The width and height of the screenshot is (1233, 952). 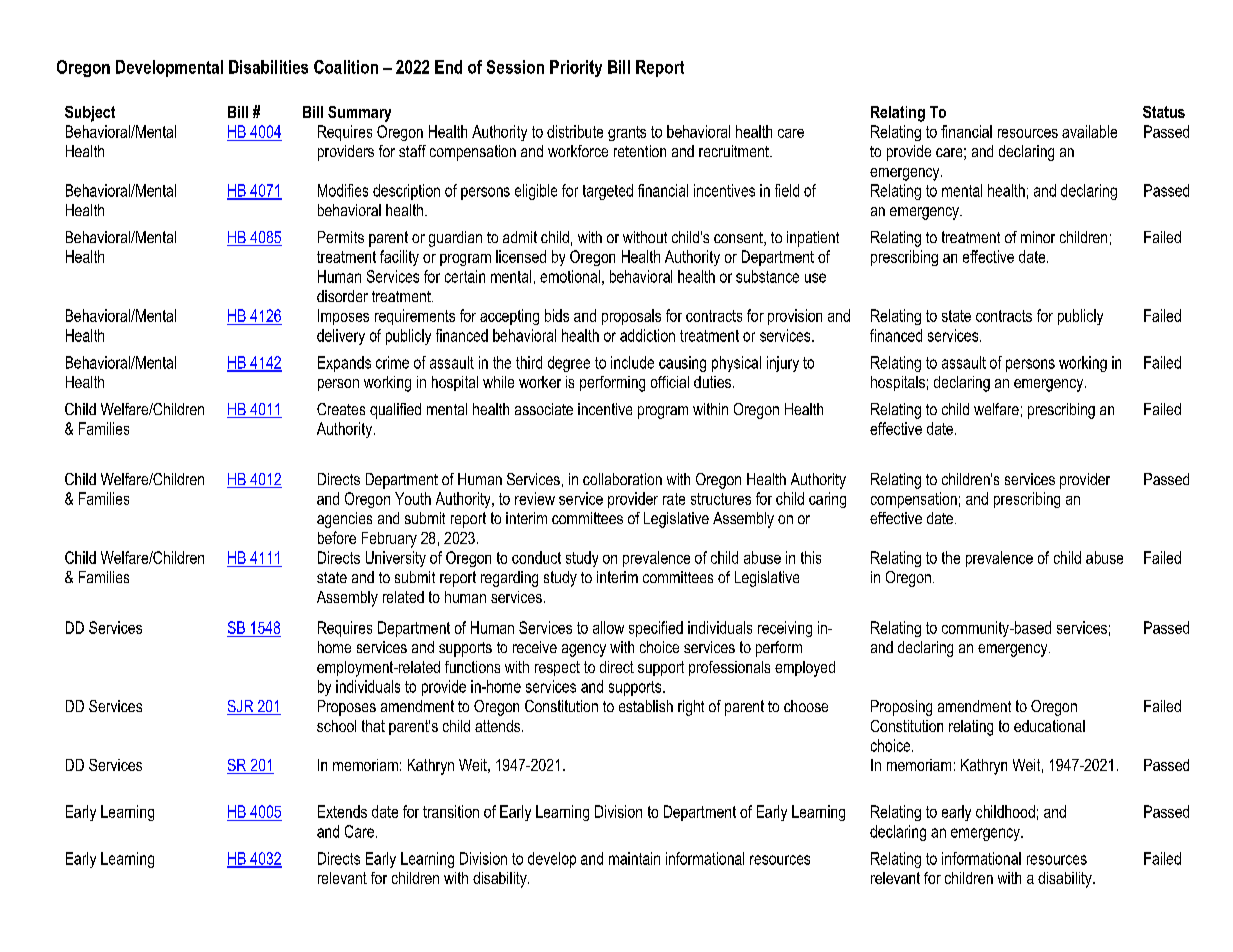 What do you see at coordinates (901, 708) in the screenshot?
I see `Proposing` at bounding box center [901, 708].
